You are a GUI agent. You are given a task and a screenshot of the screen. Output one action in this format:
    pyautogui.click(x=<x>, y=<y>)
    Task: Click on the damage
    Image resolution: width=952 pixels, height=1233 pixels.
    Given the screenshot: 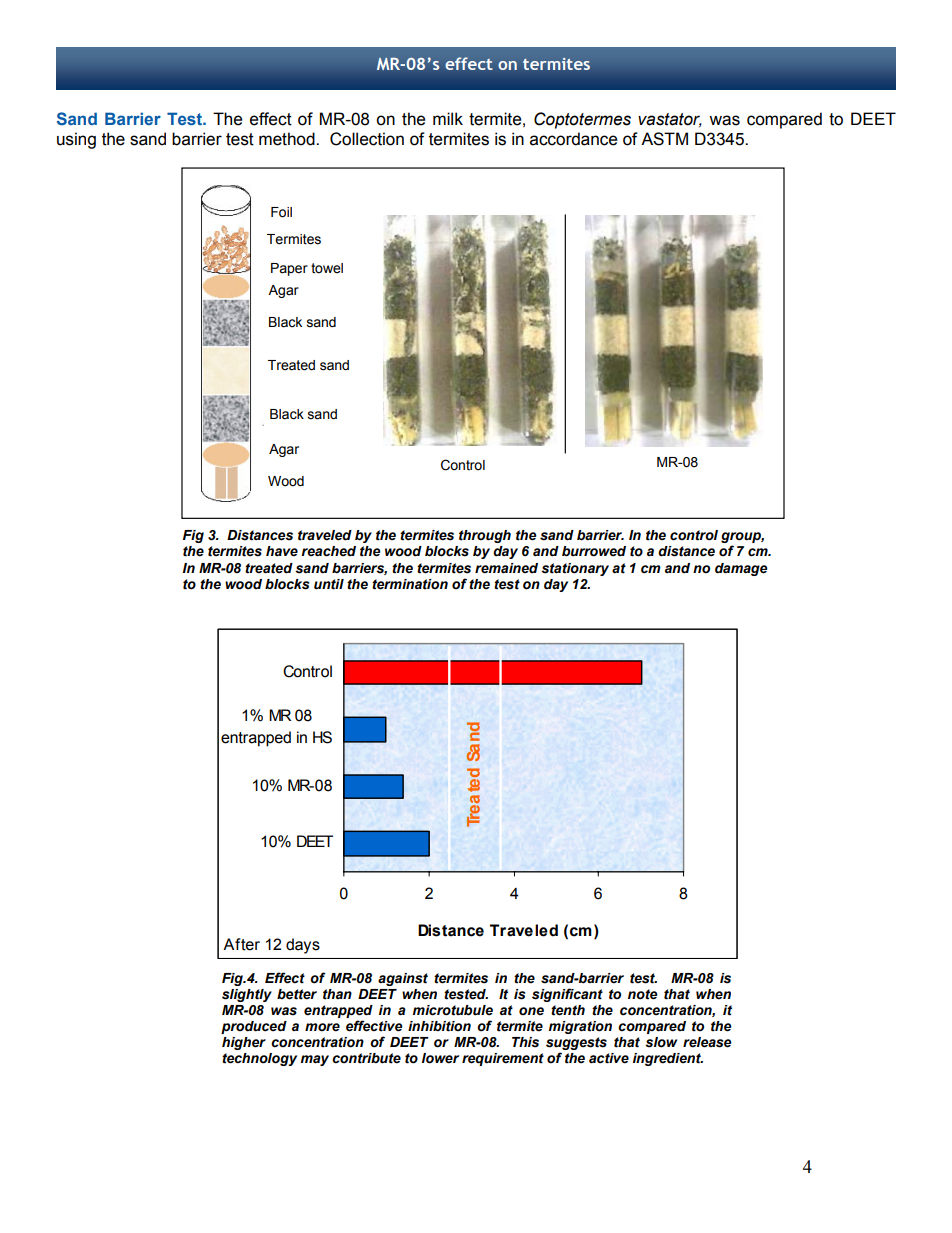 What is the action you would take?
    pyautogui.click(x=741, y=569)
